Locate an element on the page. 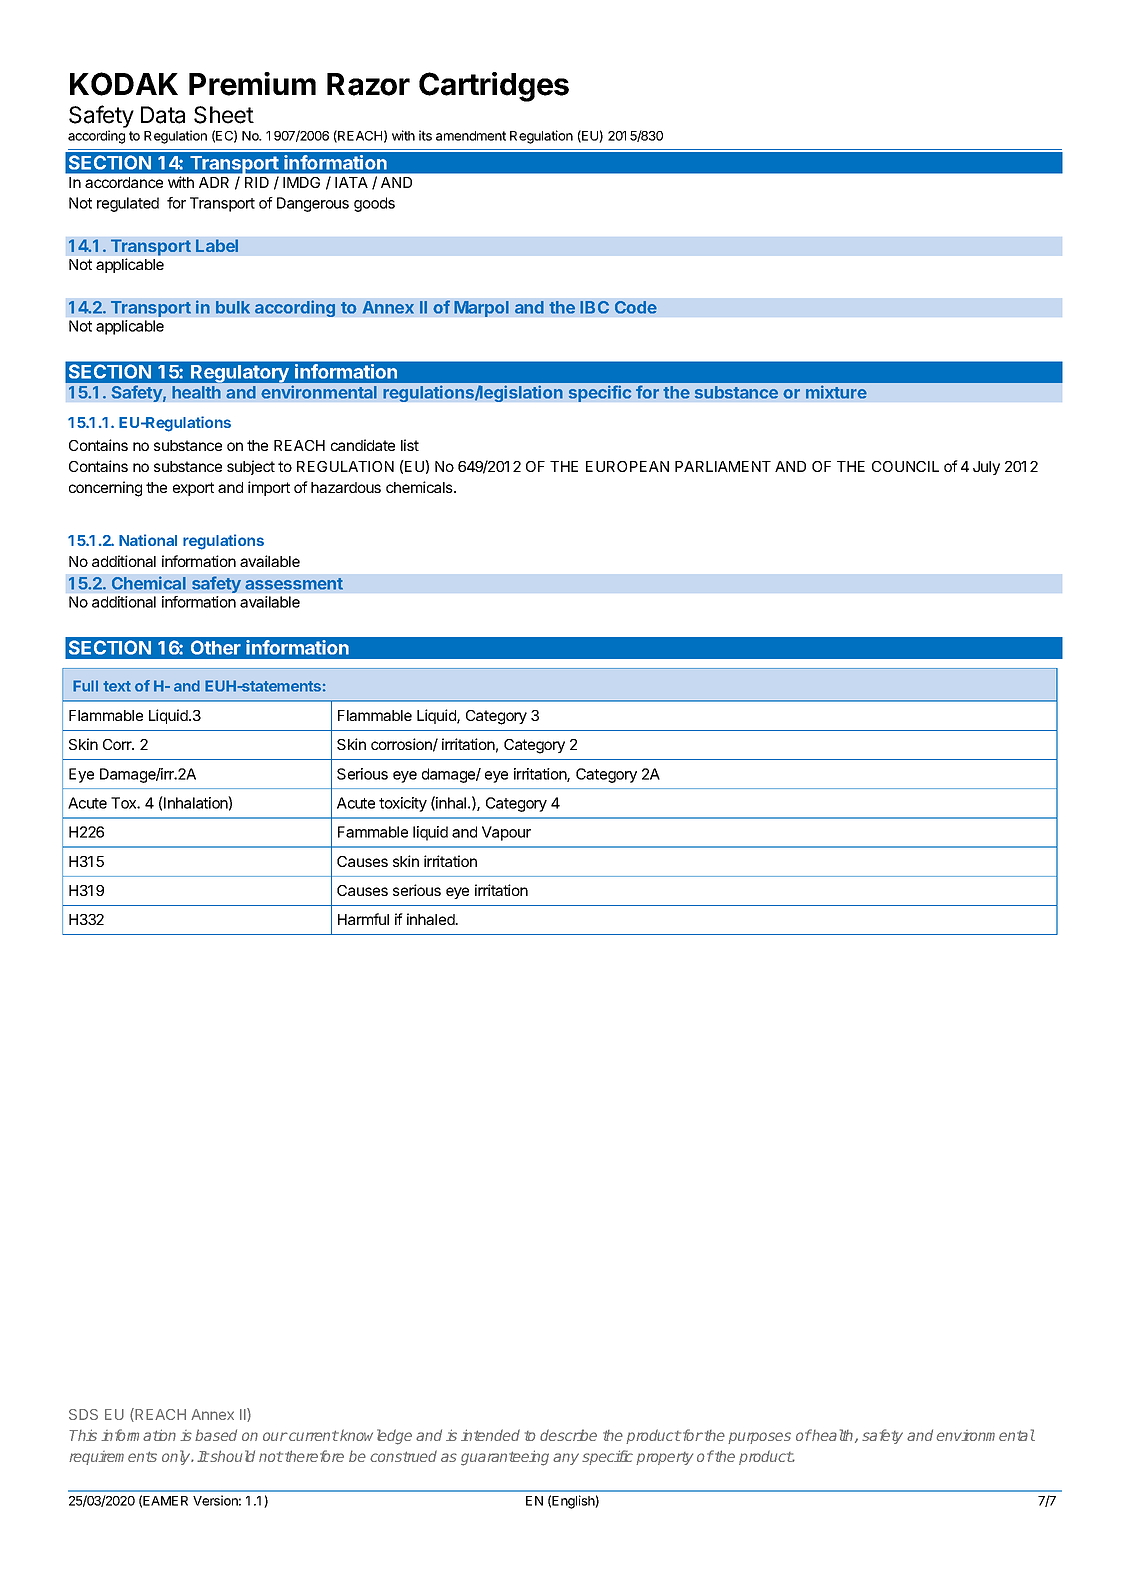 Image resolution: width=1128 pixels, height=1595 pixels. Vapour is located at coordinates (506, 833).
